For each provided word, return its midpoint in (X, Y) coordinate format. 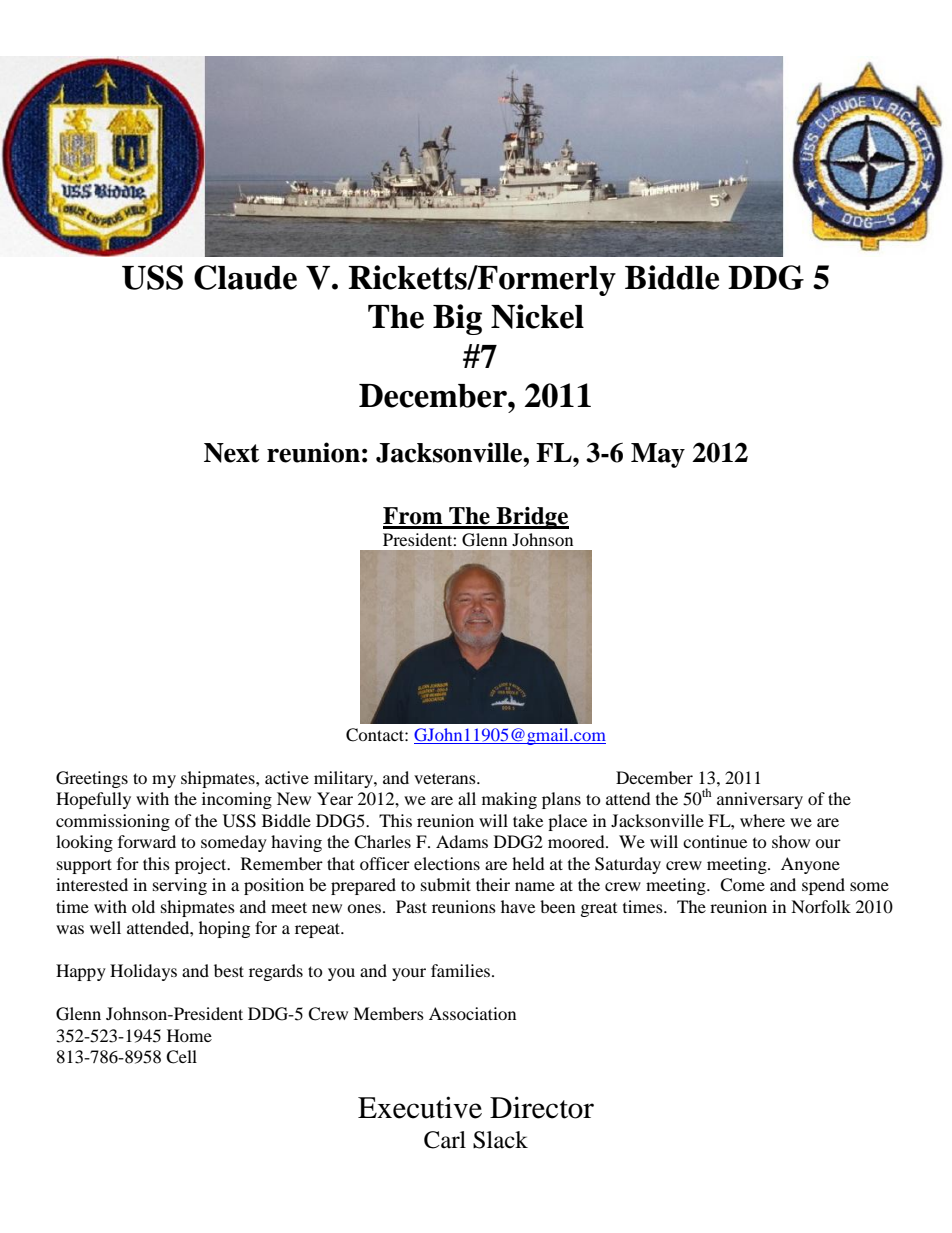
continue (715, 841)
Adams (462, 841)
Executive (420, 1107)
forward (147, 841)
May (658, 455)
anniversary (760, 800)
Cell (181, 1057)
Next (232, 453)
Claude (245, 277)
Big (457, 319)
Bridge (531, 518)
